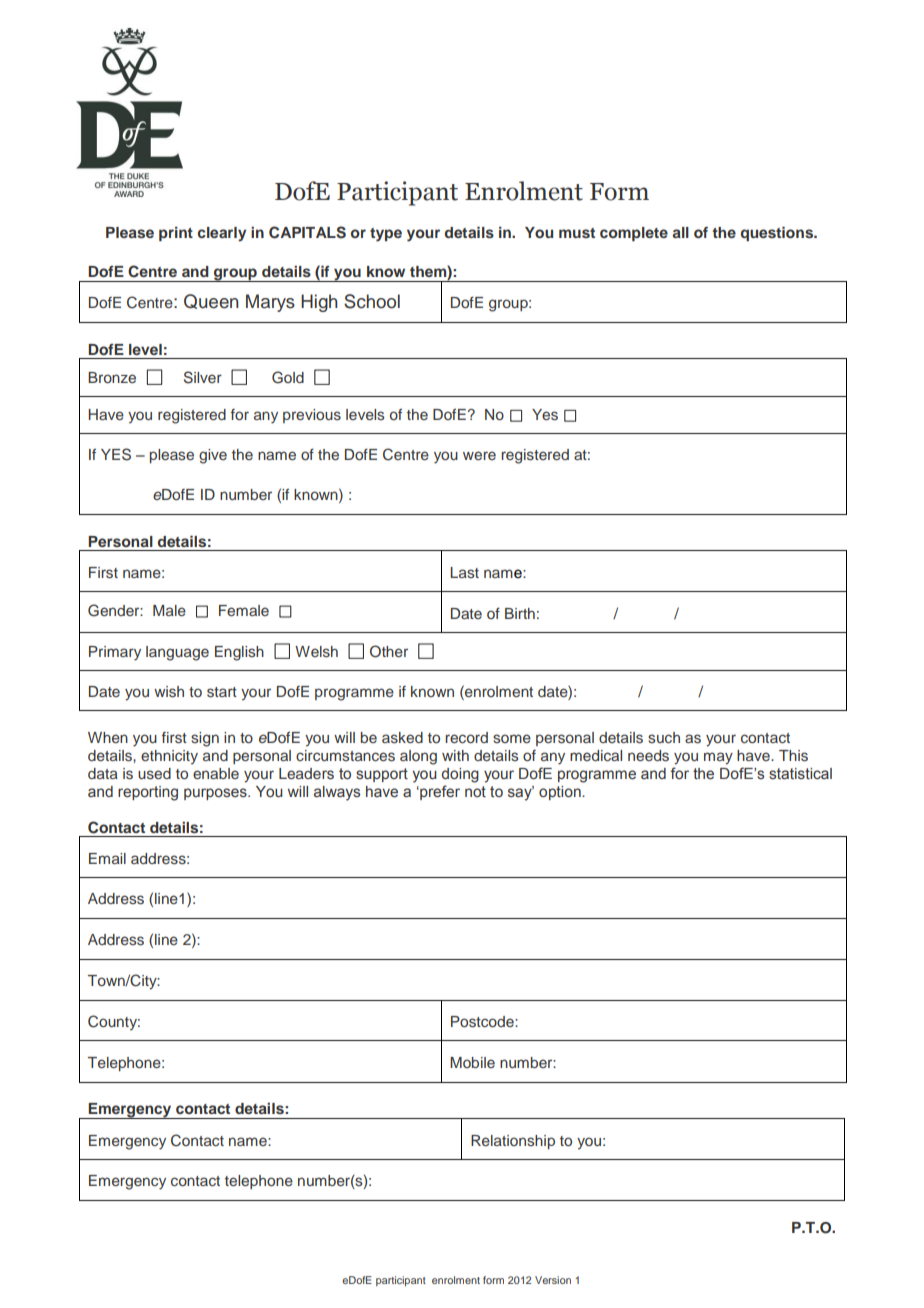 This screenshot has width=924, height=1308. What do you see at coordinates (718, 758) in the screenshot?
I see `may` at bounding box center [718, 758].
